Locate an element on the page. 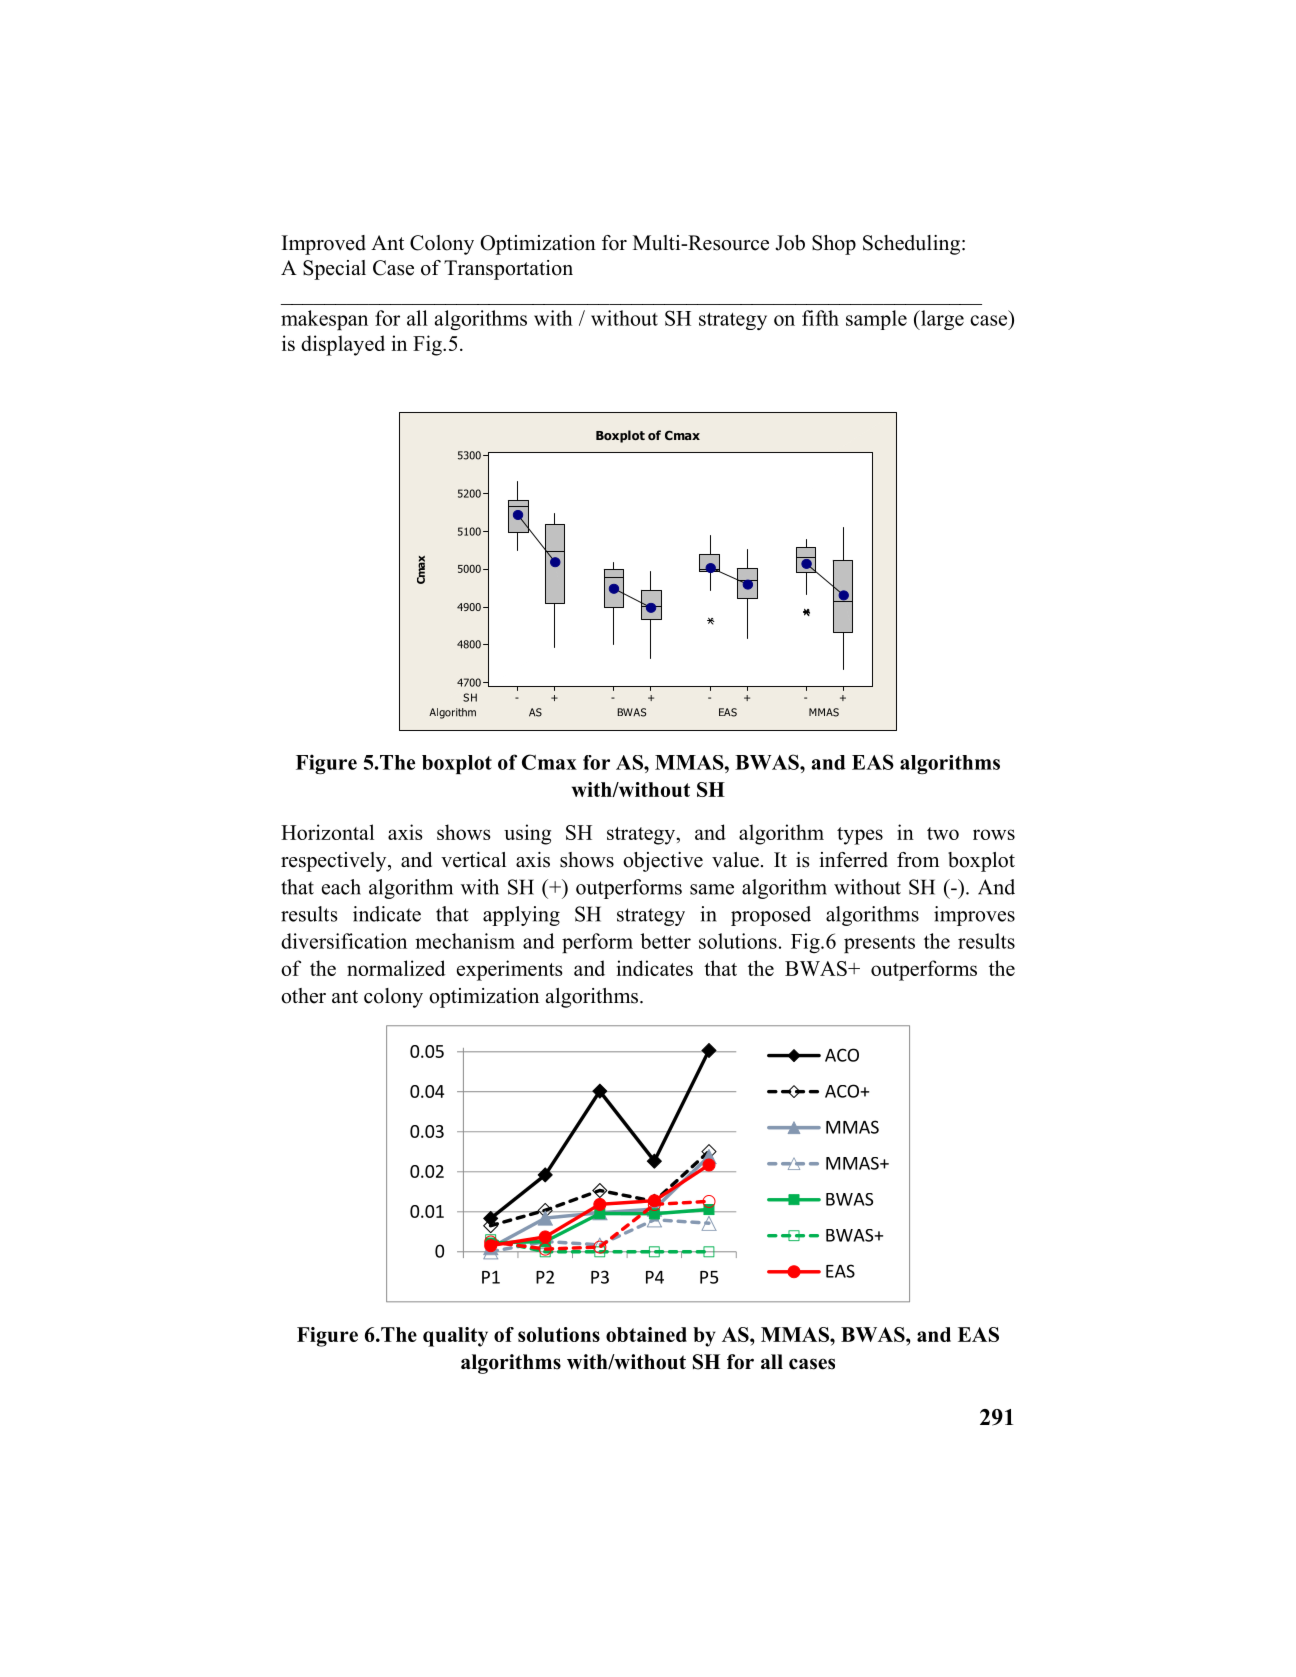  Special is located at coordinates (334, 270).
